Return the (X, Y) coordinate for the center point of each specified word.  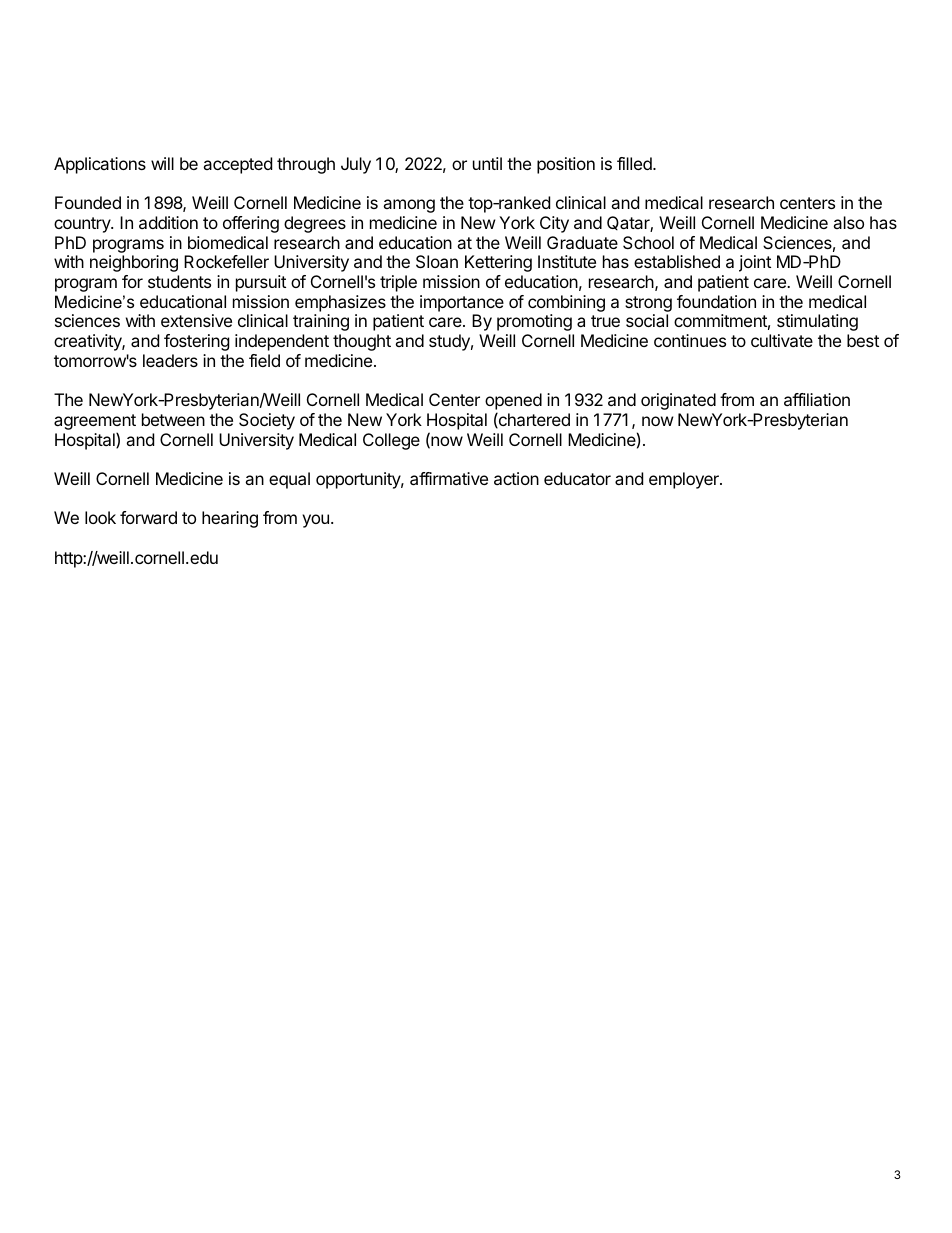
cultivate (782, 340)
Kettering (498, 263)
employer (685, 480)
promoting (534, 322)
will (162, 163)
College (391, 441)
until (487, 163)
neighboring (134, 263)
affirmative (449, 478)
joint (755, 263)
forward (148, 517)
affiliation (817, 399)
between (173, 419)
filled (635, 163)
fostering (197, 342)
